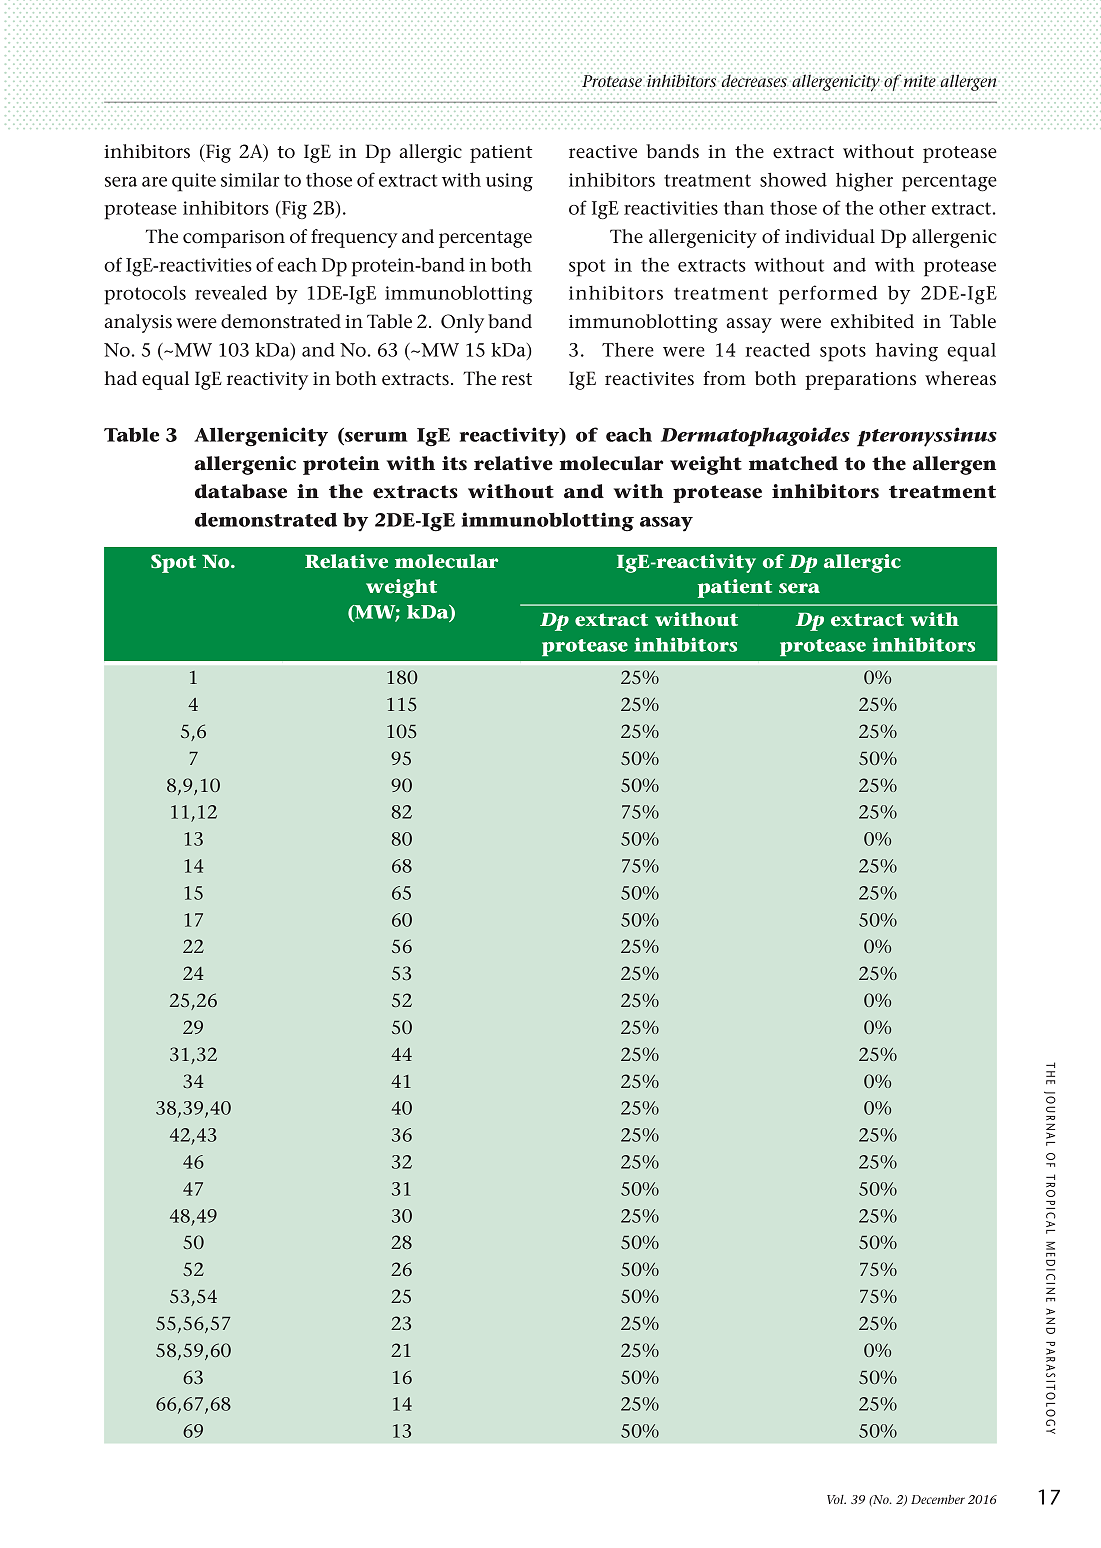 The image size is (1101, 1548). Describe the element at coordinates (603, 152) in the screenshot. I see `reactive` at that location.
